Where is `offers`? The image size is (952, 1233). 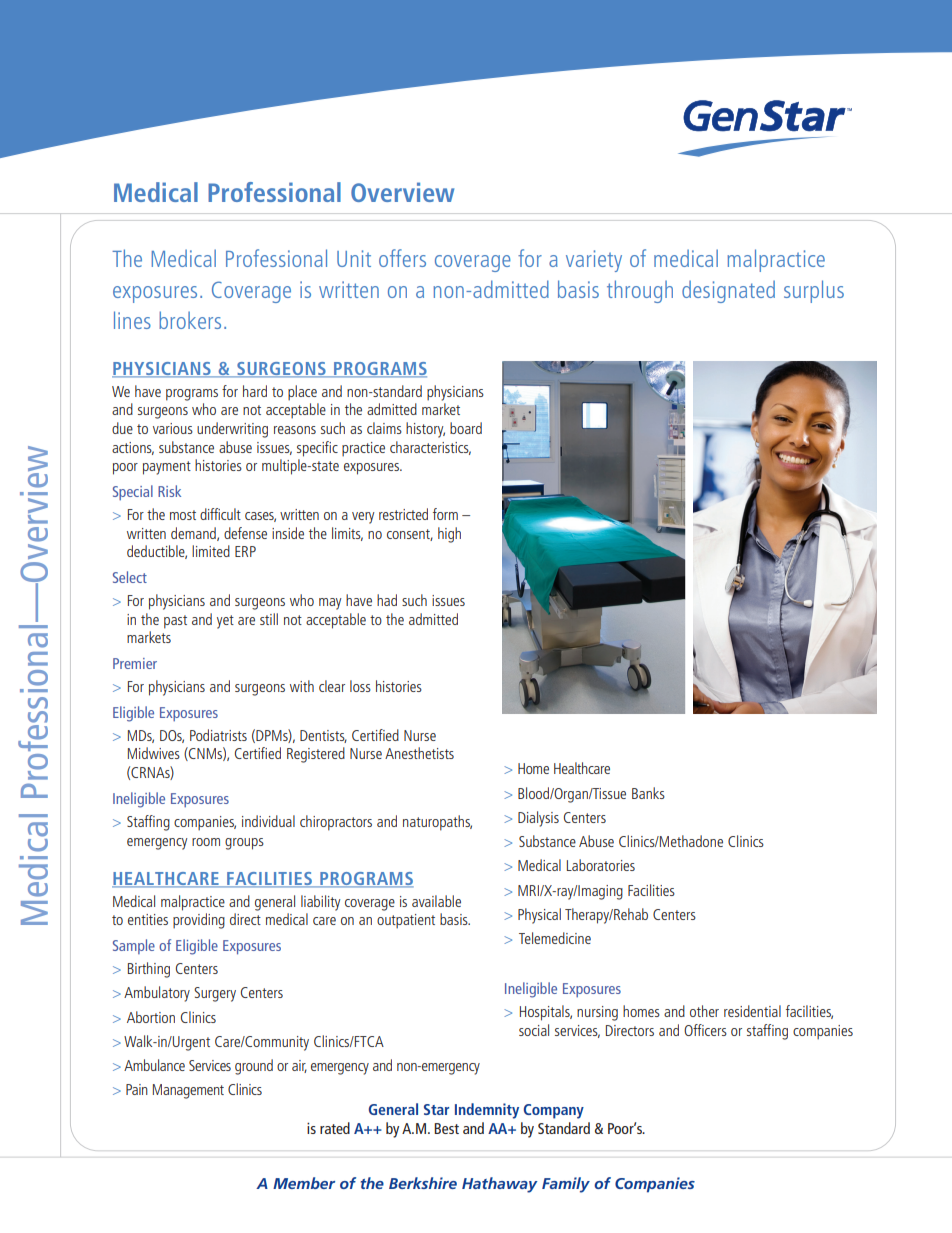
offers is located at coordinates (402, 258).
